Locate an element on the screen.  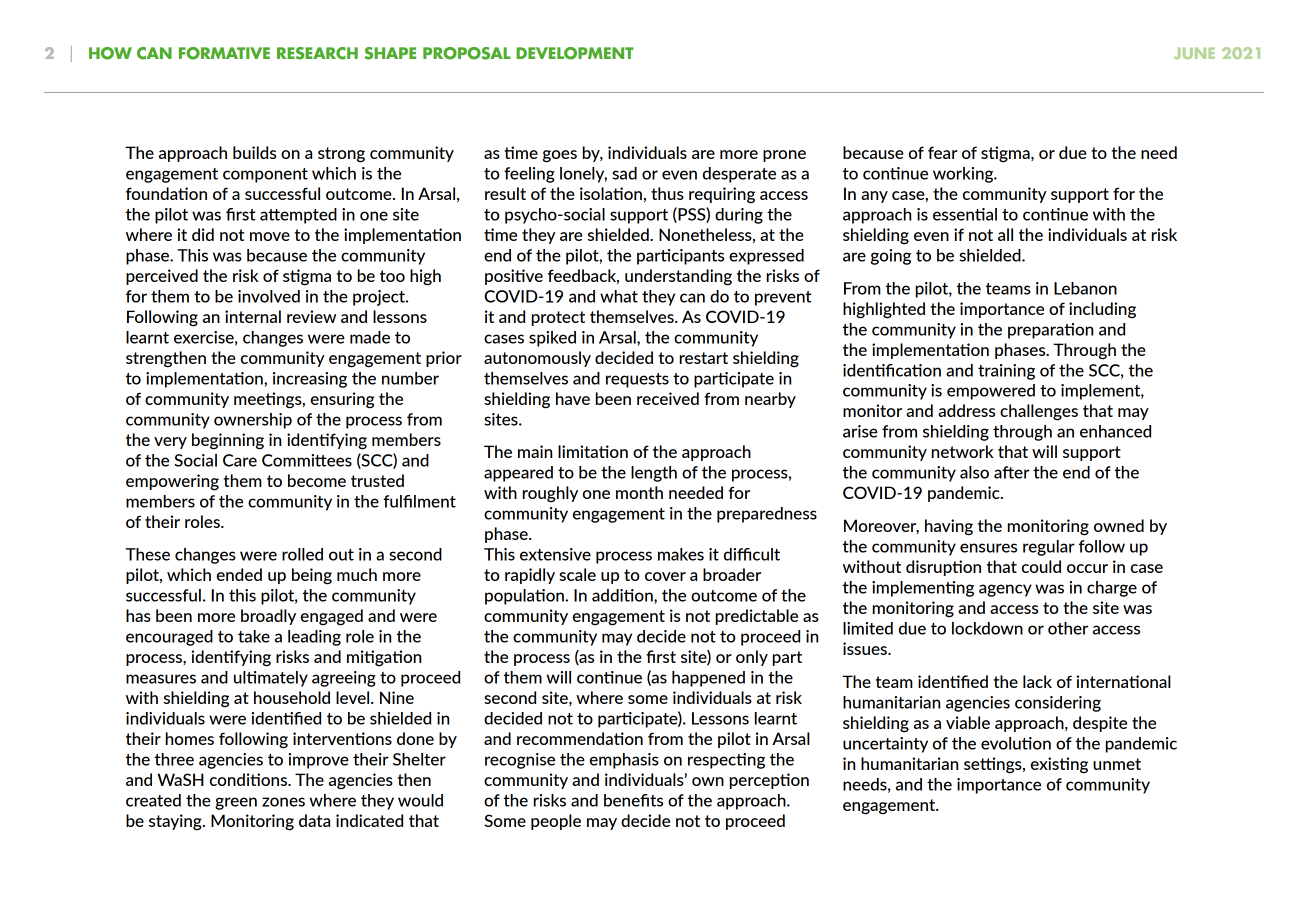
DEVELOPMENT is located at coordinates (575, 53).
